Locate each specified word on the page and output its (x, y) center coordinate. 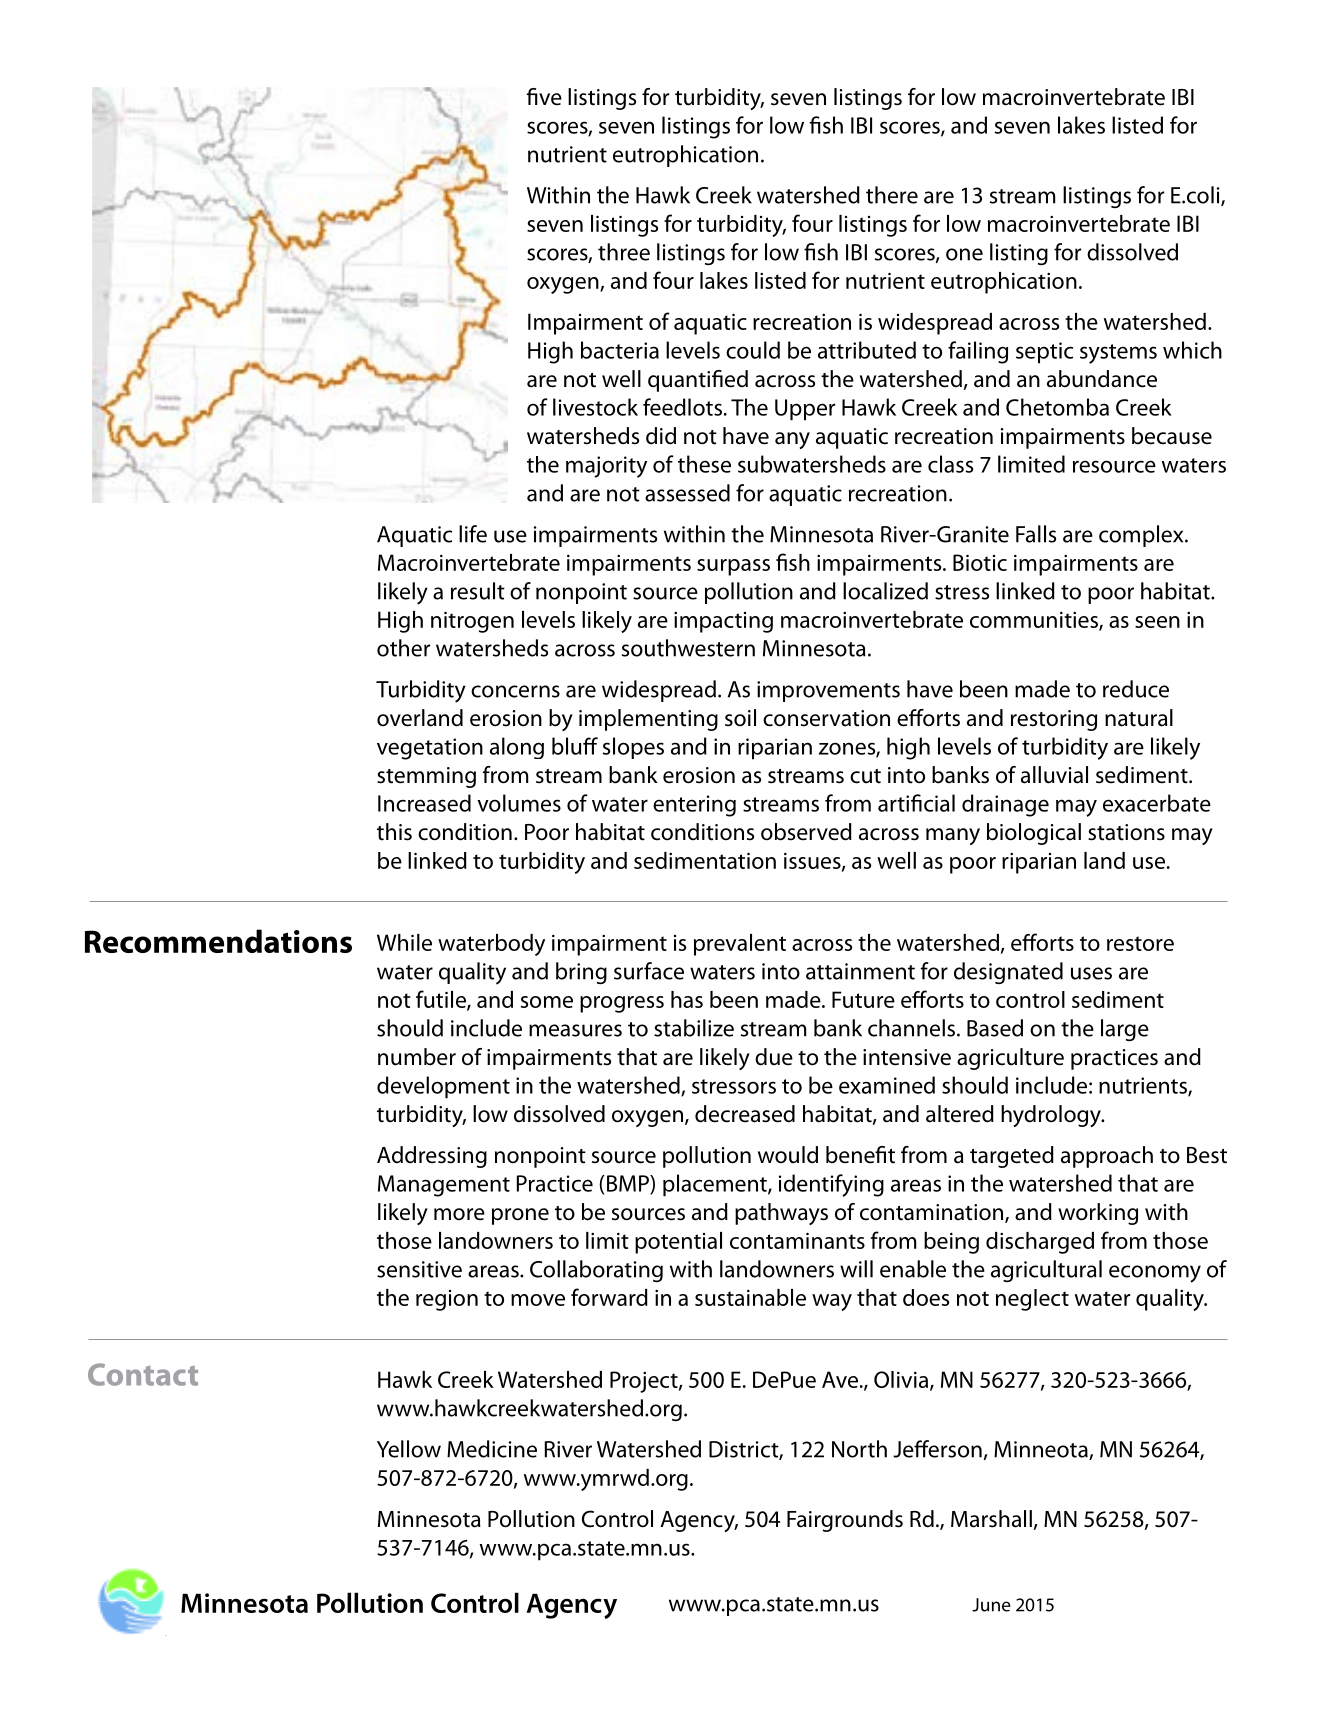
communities (1035, 621)
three (624, 252)
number (417, 1057)
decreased (745, 1114)
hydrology (1052, 1116)
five (544, 97)
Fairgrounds (845, 1521)
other (403, 648)
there (892, 195)
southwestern (688, 648)
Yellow (409, 1449)
